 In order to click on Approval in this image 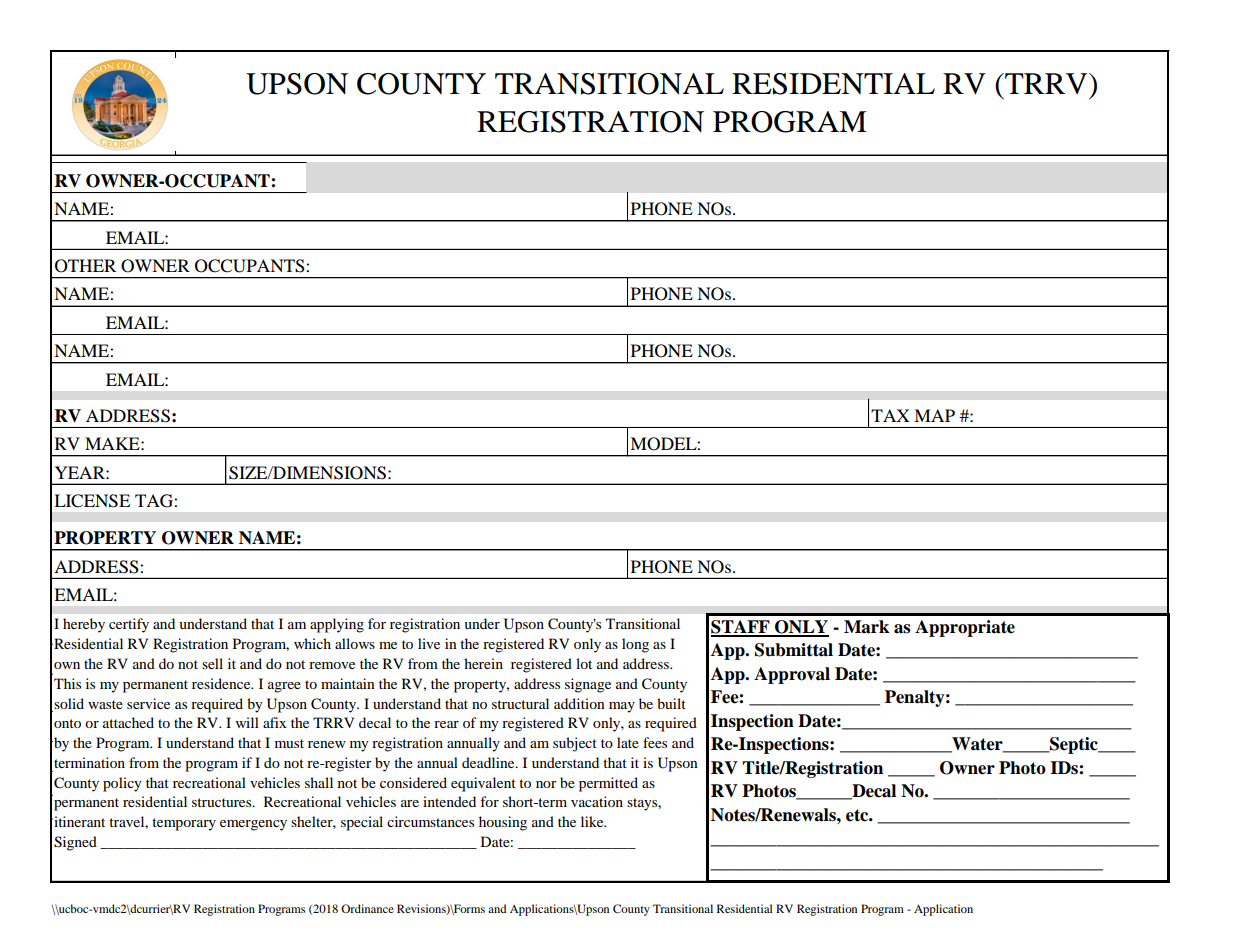, I will do `click(792, 675)`.
